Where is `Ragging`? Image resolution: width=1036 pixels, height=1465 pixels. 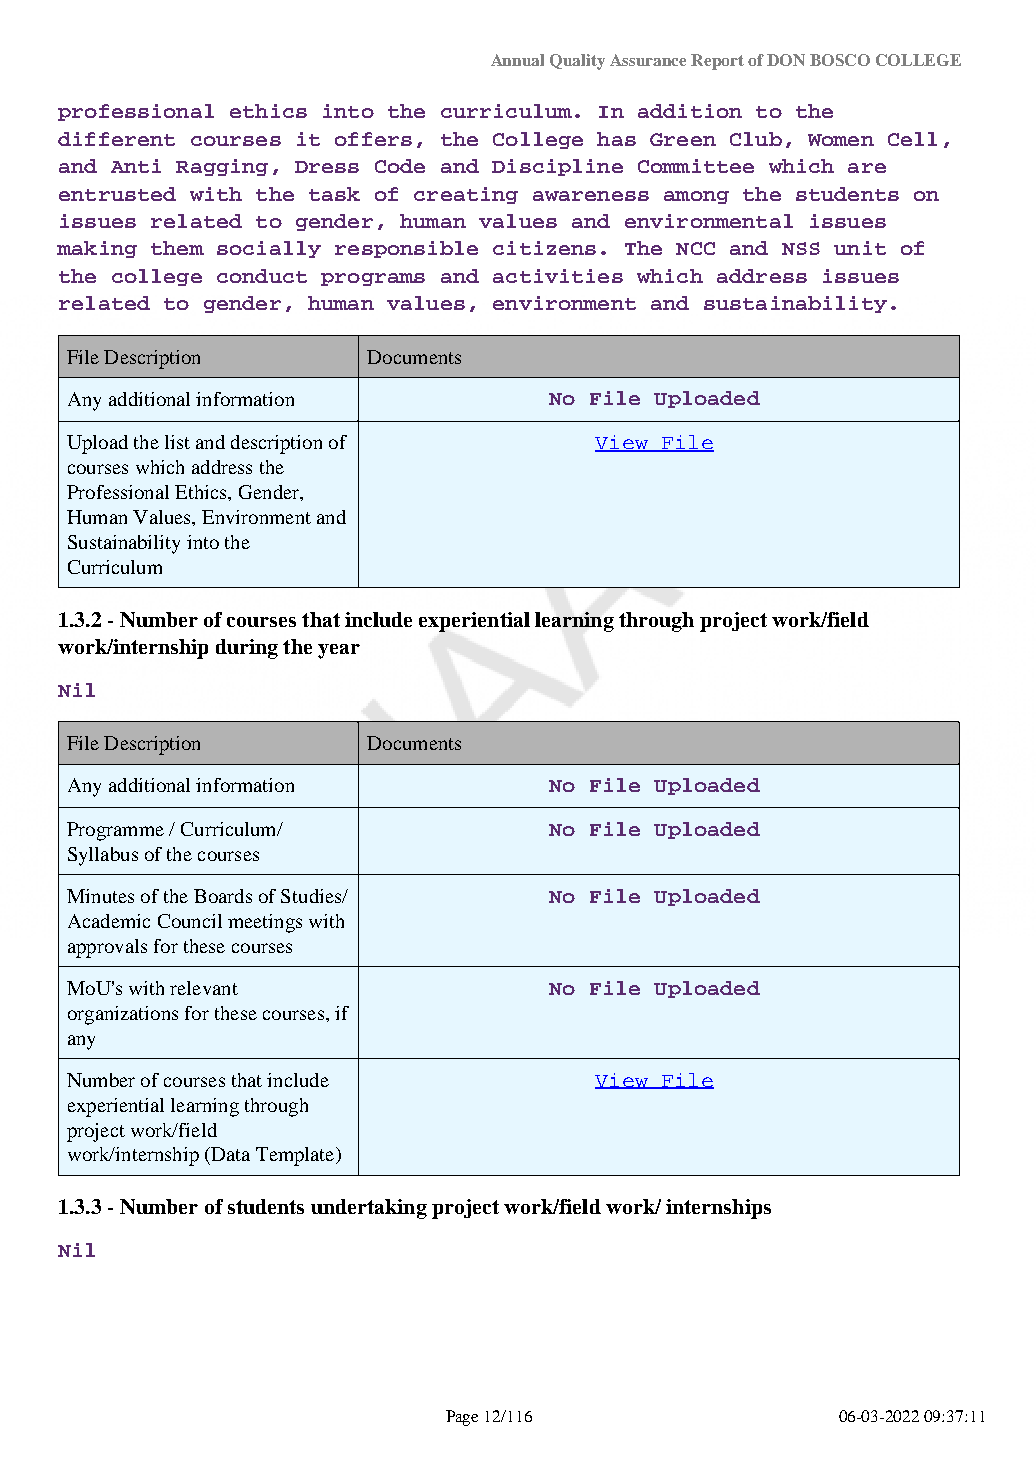 Ragging is located at coordinates (222, 167).
